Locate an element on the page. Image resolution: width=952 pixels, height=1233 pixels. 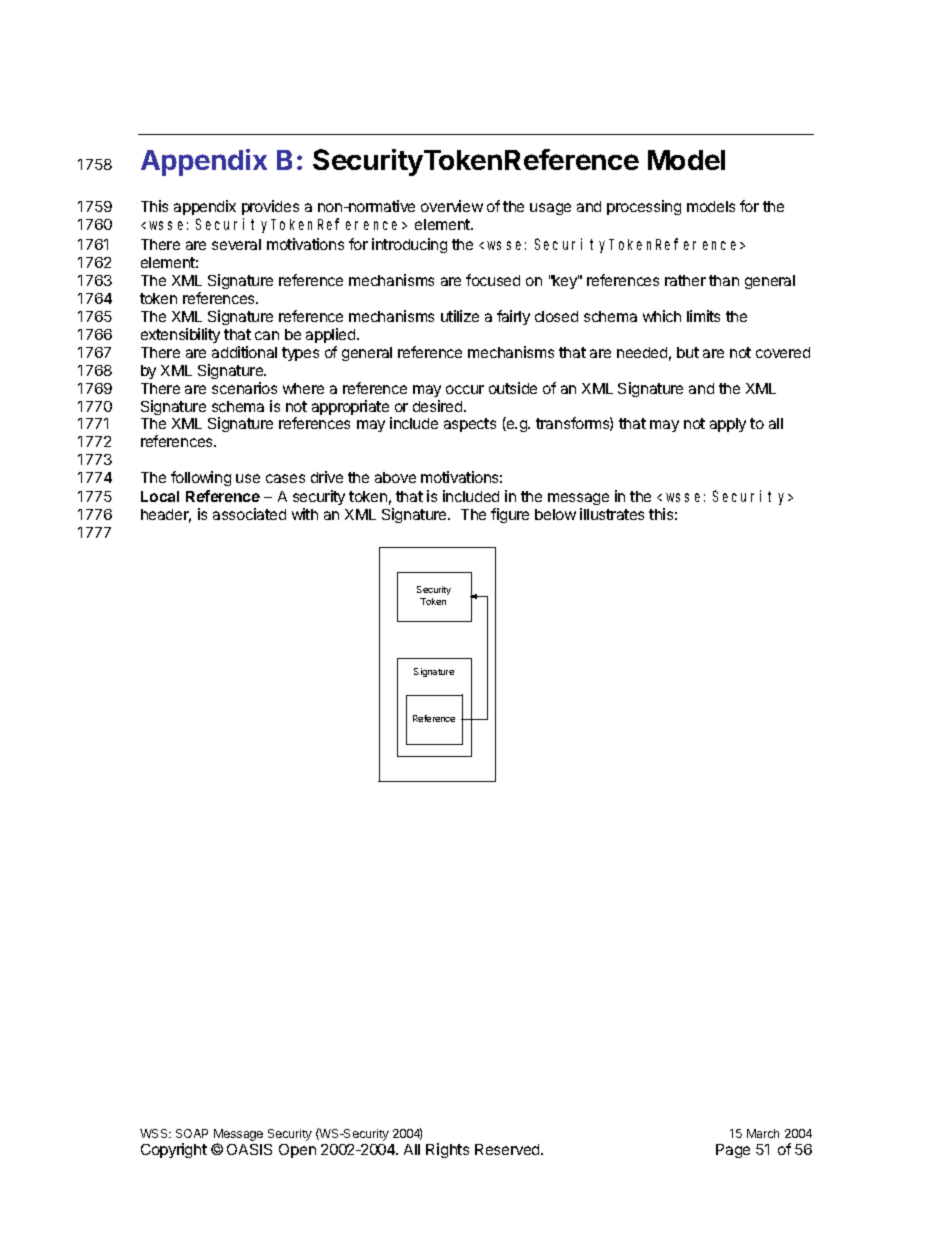
than is located at coordinates (724, 280).
